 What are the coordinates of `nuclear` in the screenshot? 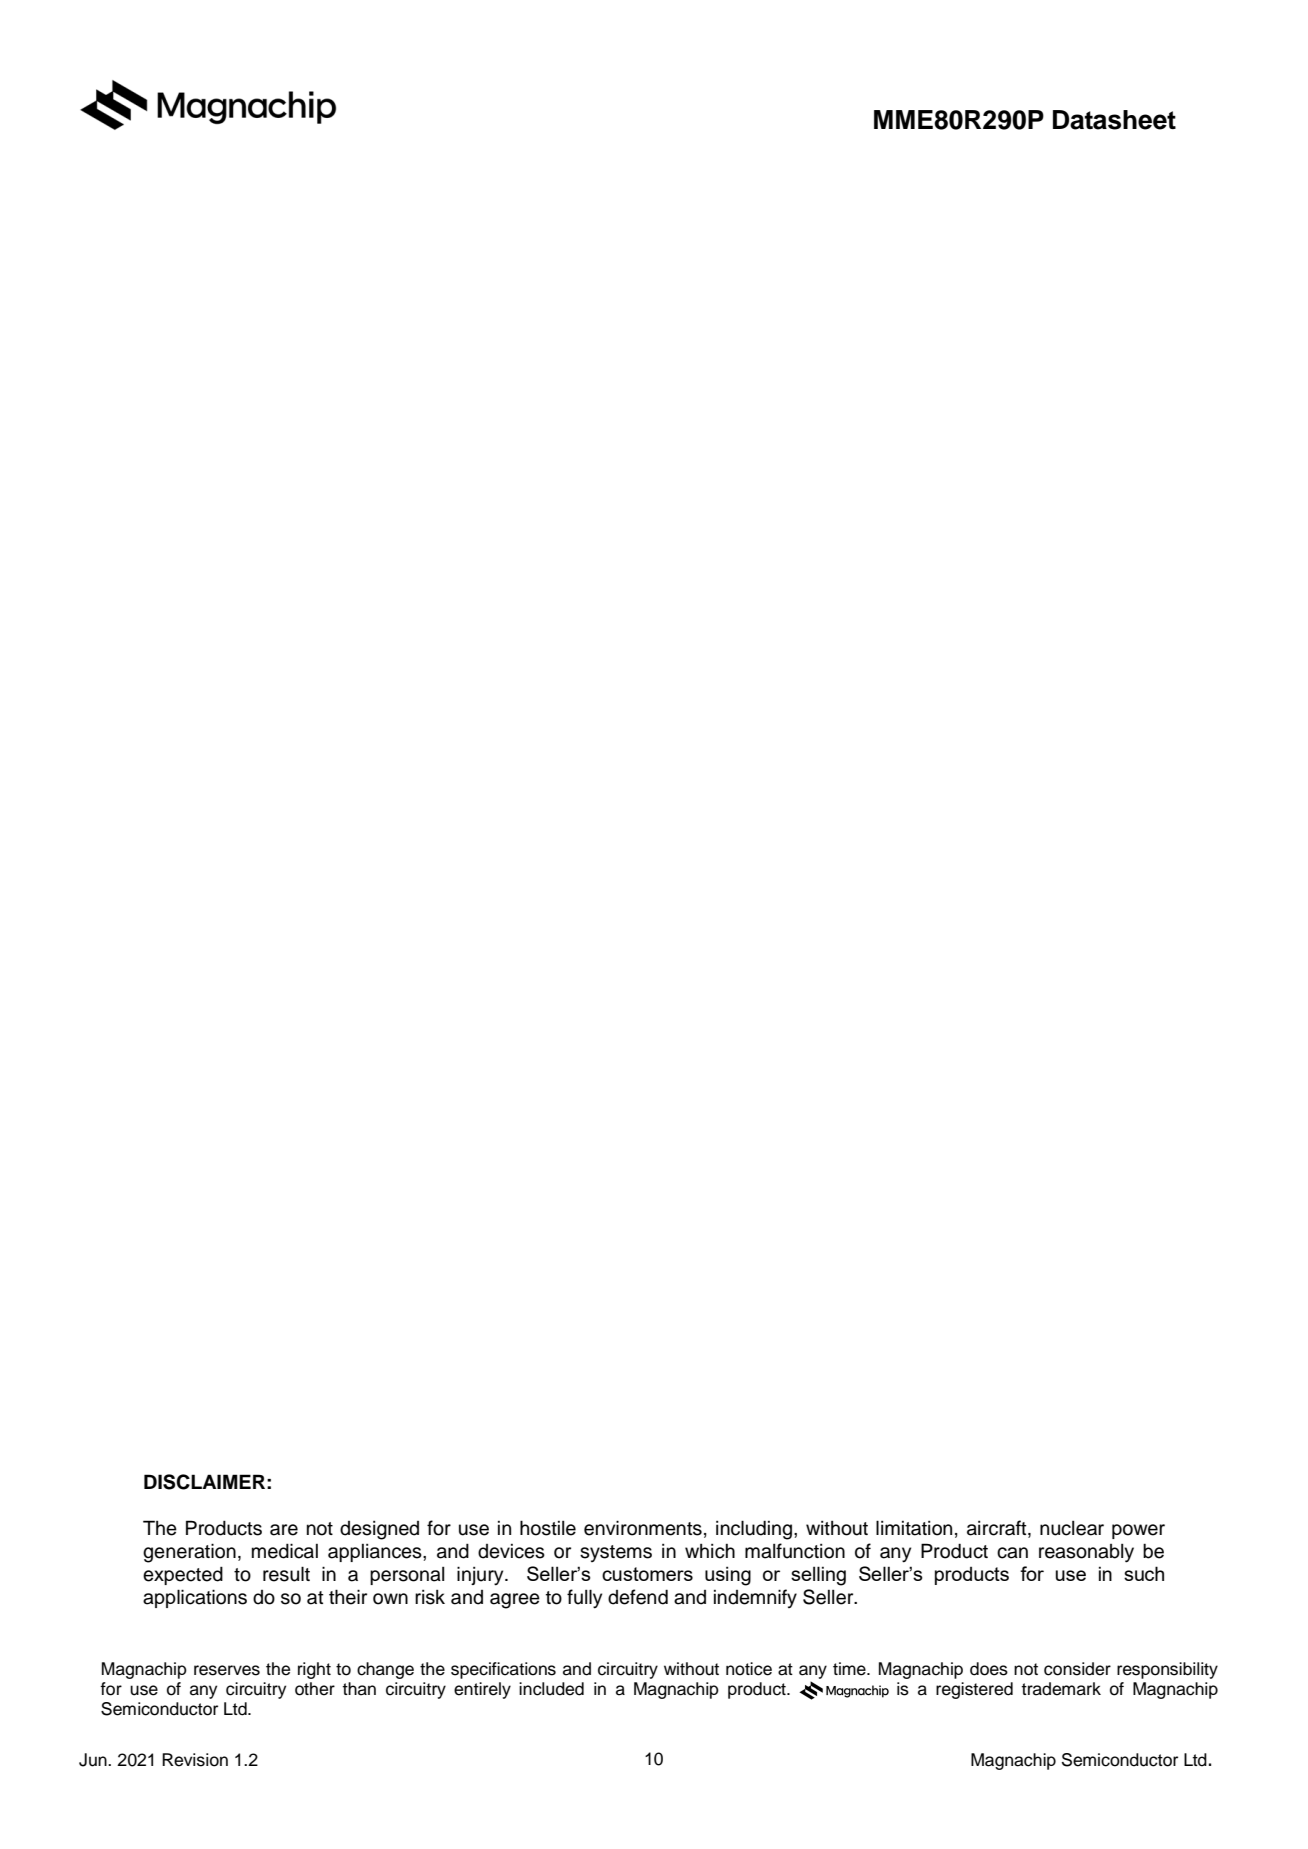 It's located at (1072, 1528).
